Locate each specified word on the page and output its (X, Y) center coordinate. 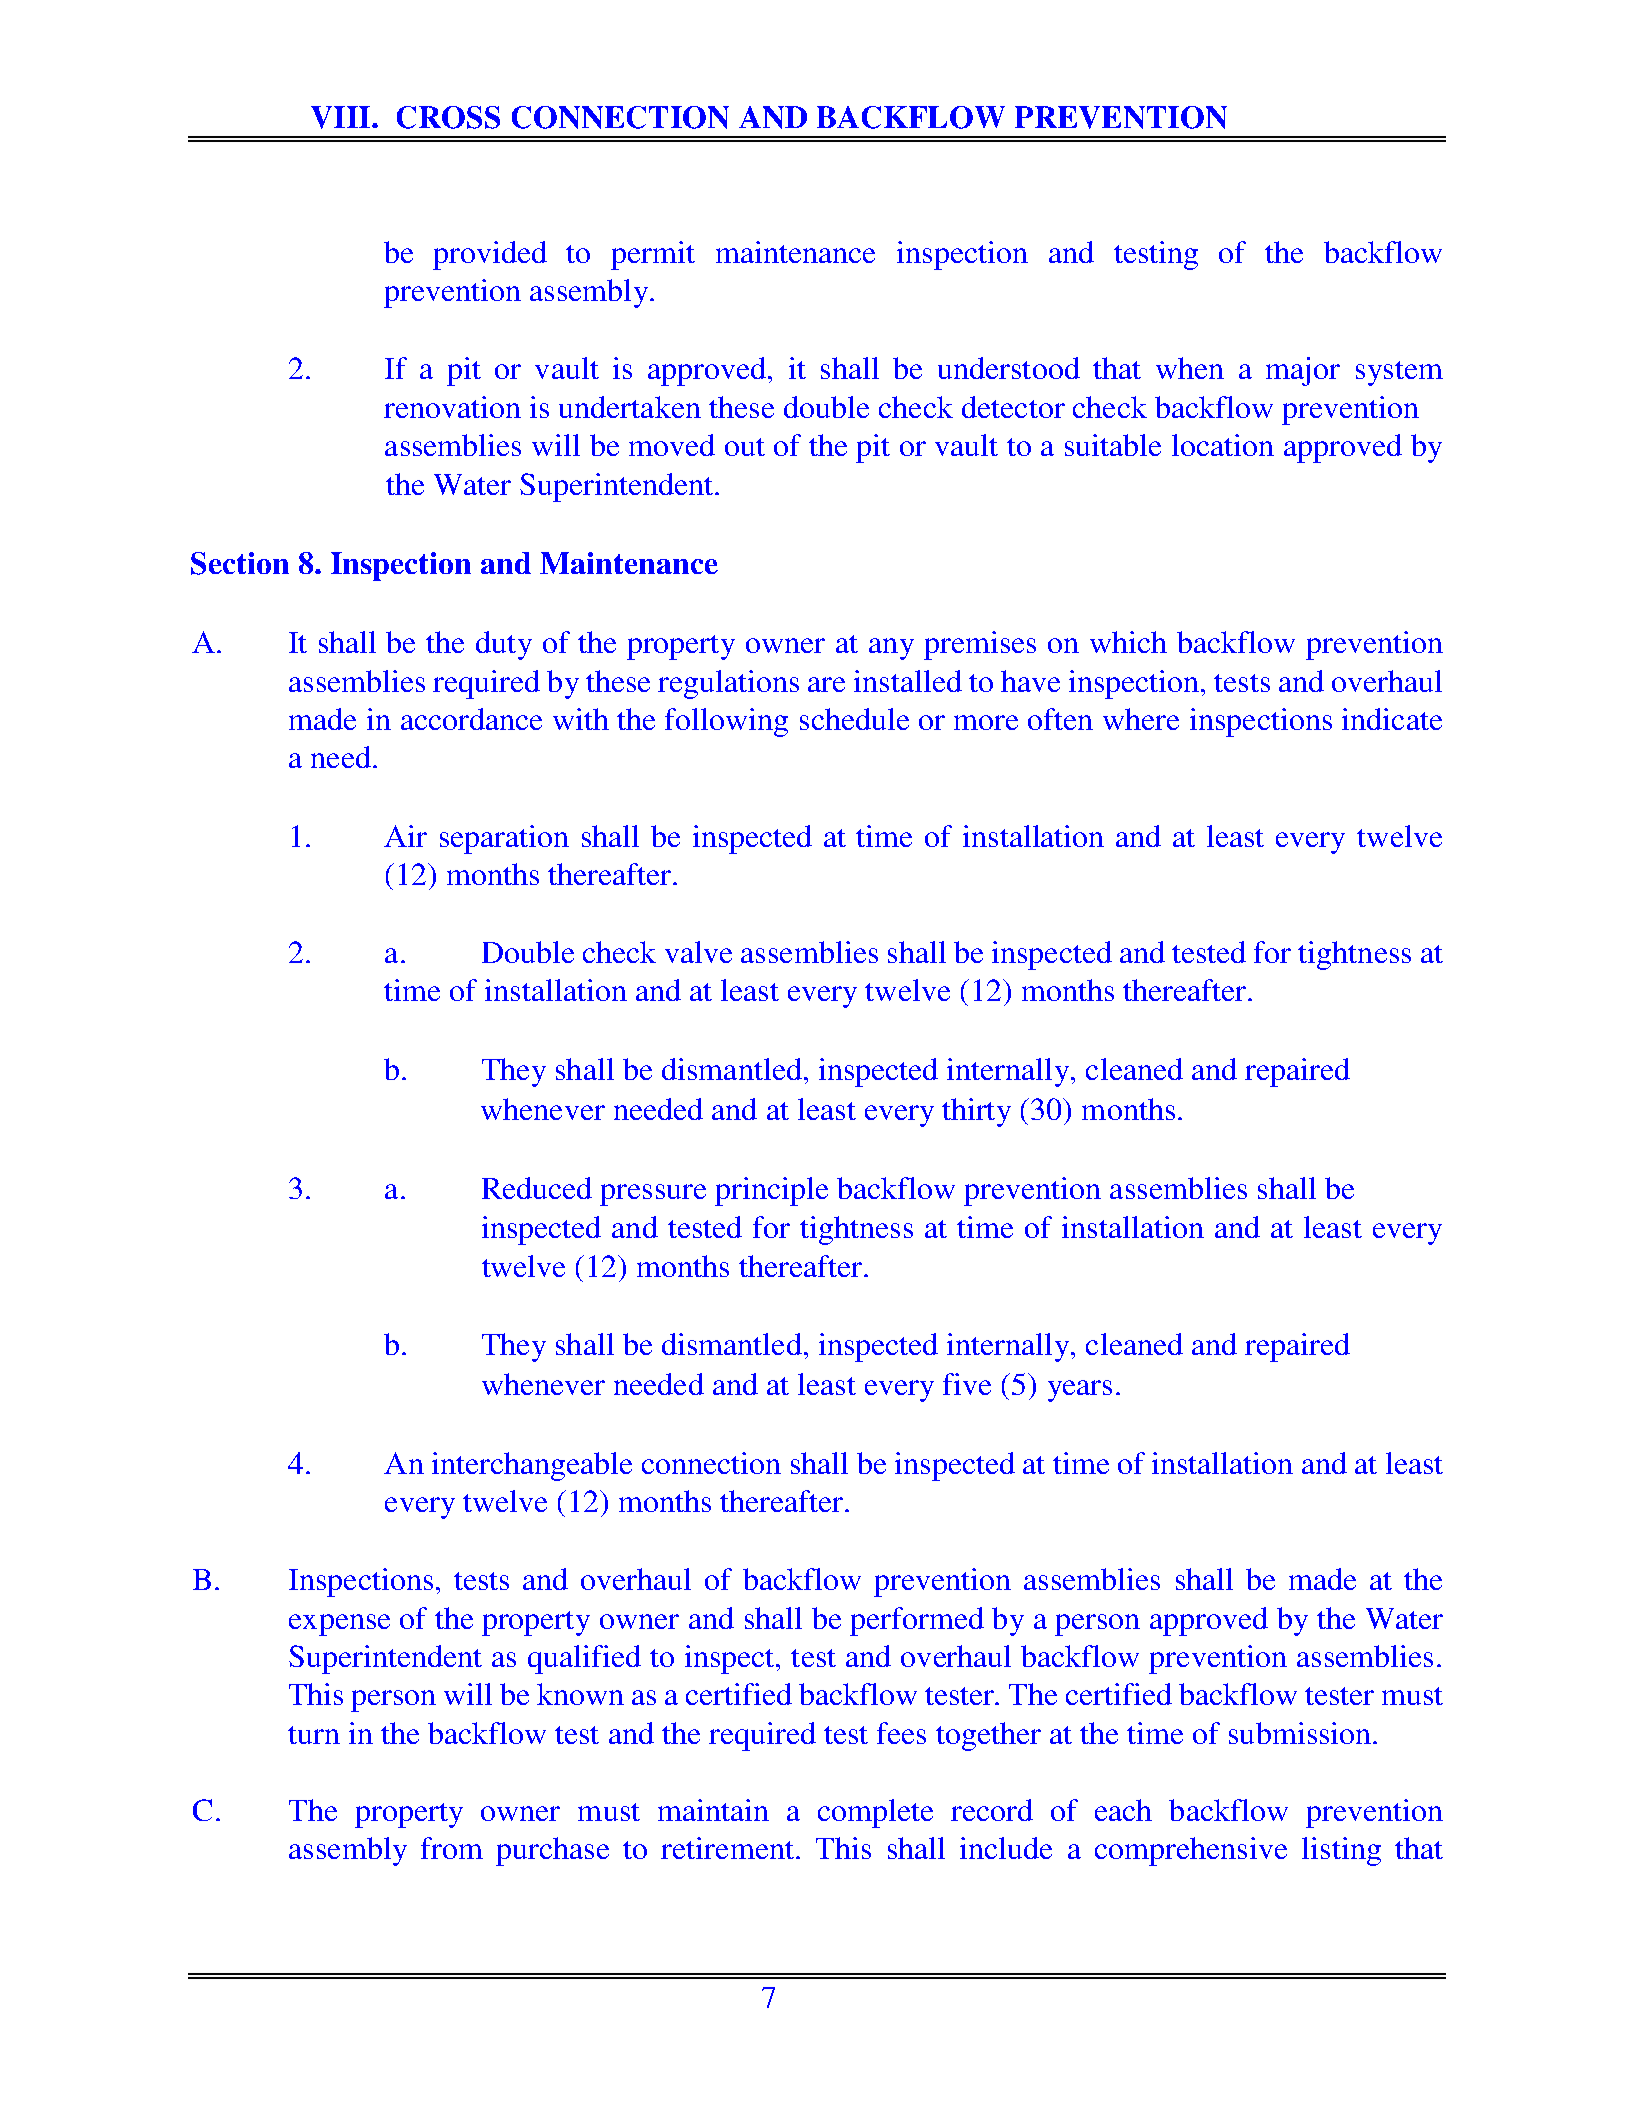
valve (698, 952)
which (1128, 642)
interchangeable (532, 1466)
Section (240, 563)
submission (1301, 1733)
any (891, 649)
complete (875, 1813)
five (967, 1384)
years (1080, 1391)
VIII (340, 117)
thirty (976, 1112)
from (452, 1848)
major (1303, 371)
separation (504, 839)
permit (653, 255)
